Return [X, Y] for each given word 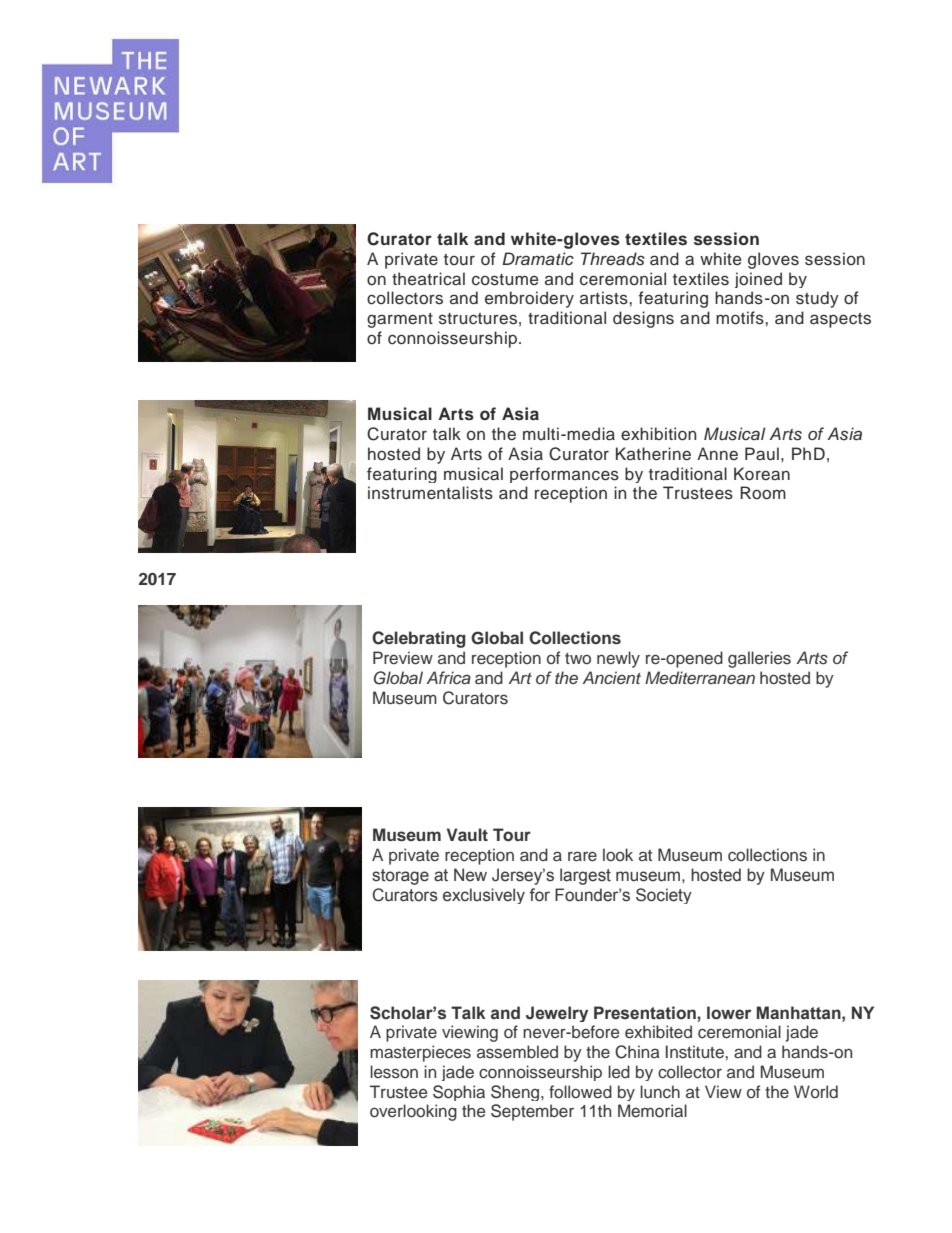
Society [664, 896]
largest [585, 876]
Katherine [653, 454]
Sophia [459, 1093]
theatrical [428, 279]
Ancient [611, 677]
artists [605, 298]
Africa [448, 677]
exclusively [484, 896]
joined [758, 280]
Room [763, 493]
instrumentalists [430, 493]
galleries [759, 659]
